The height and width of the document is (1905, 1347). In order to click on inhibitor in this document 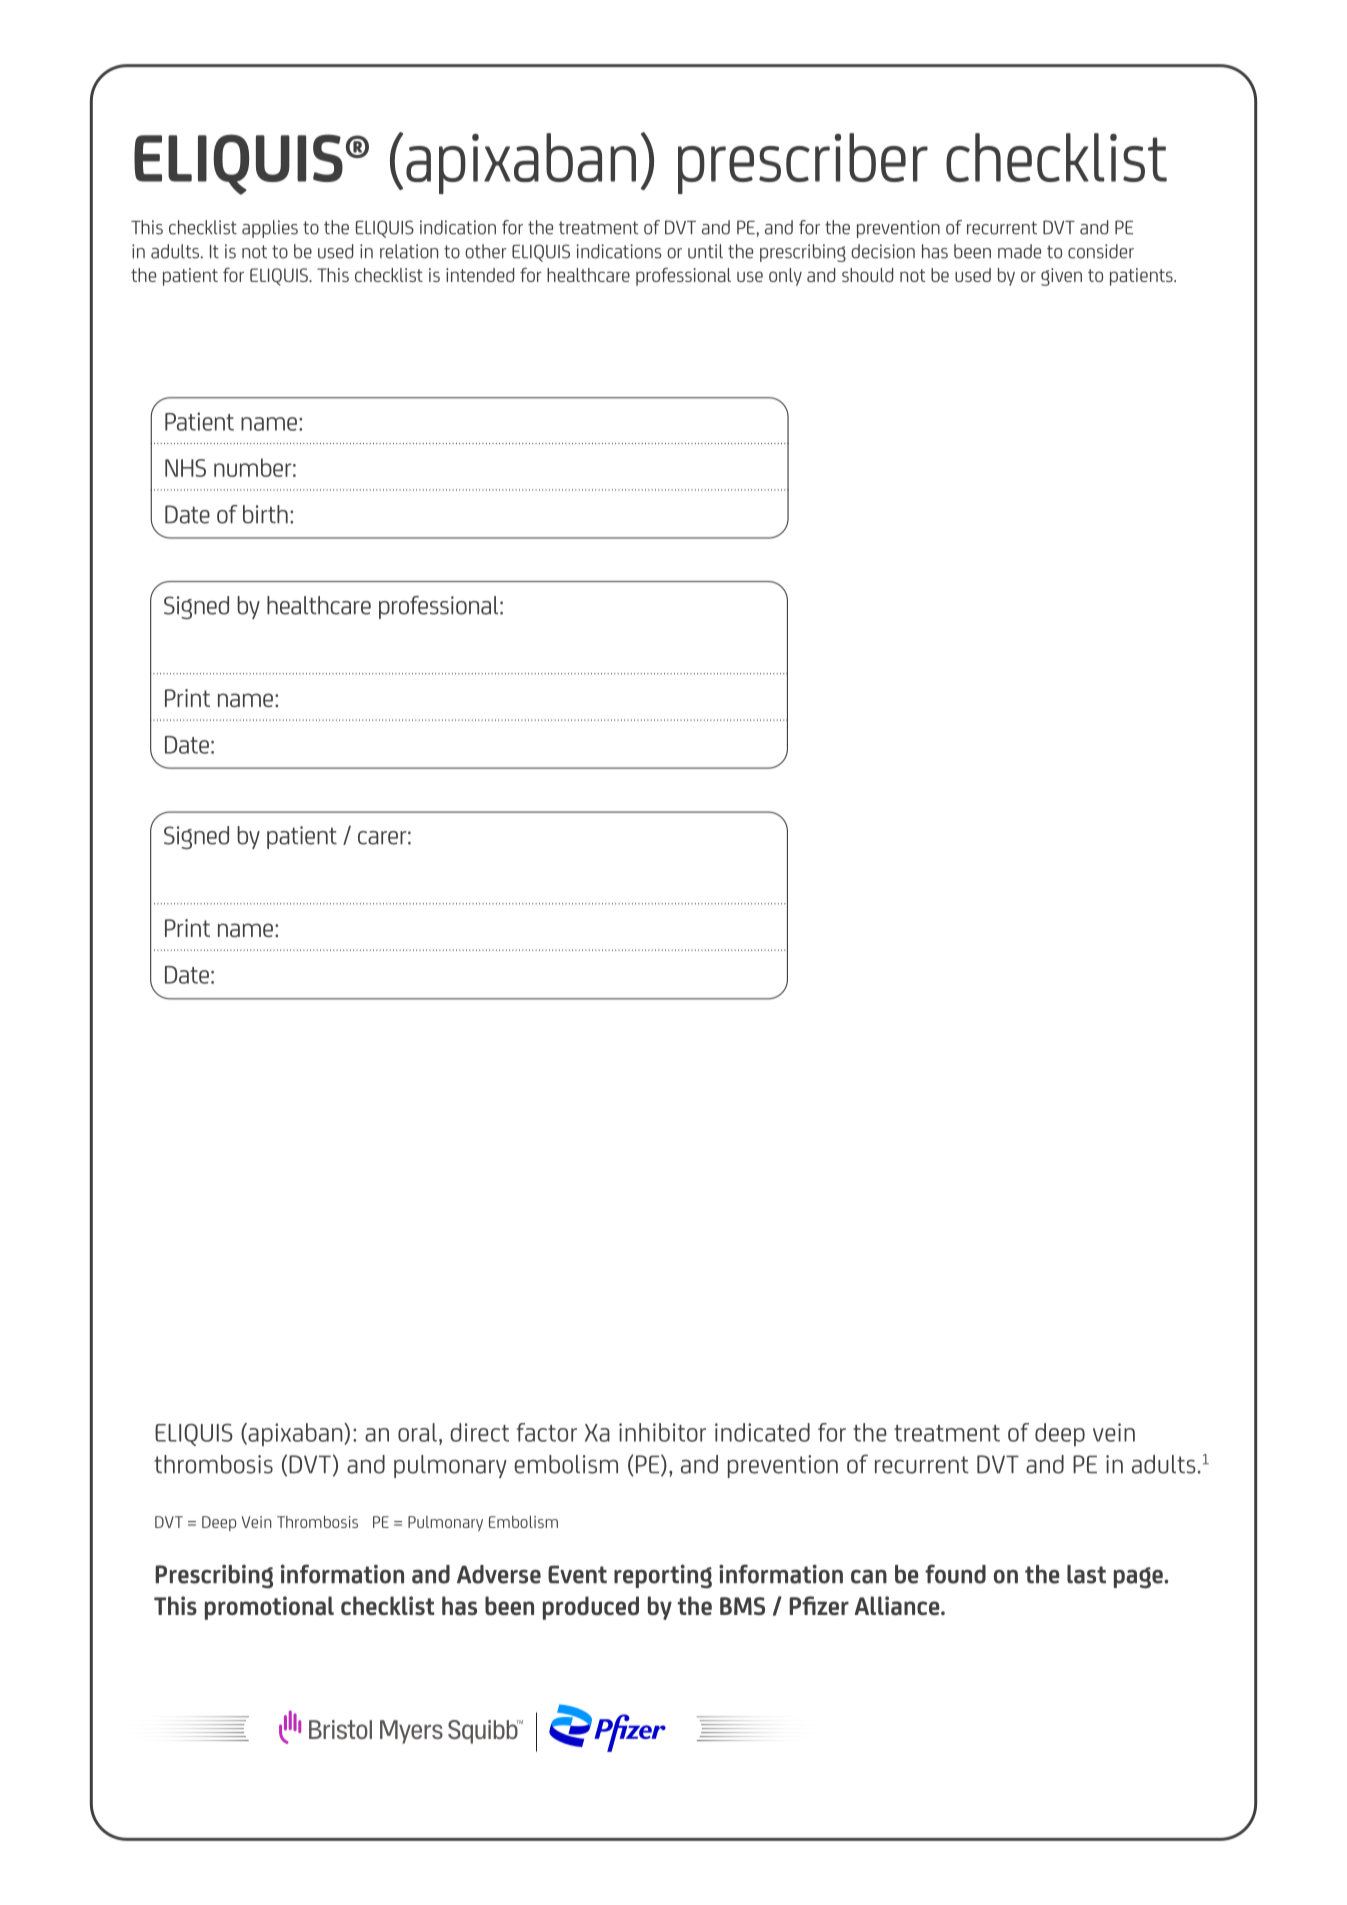, I will do `click(662, 1432)`.
